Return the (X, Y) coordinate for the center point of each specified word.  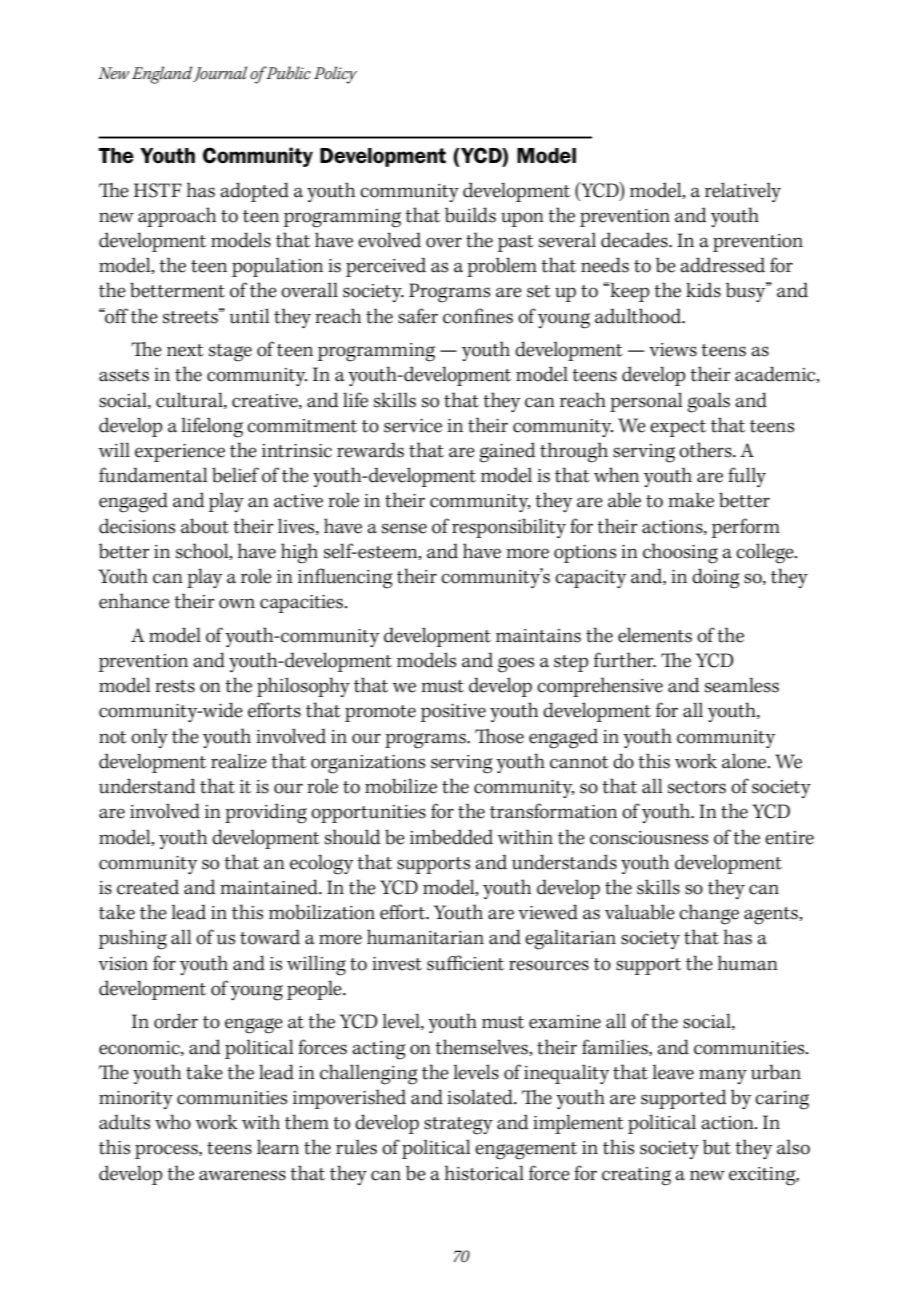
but (717, 1147)
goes (516, 665)
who (173, 1122)
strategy (458, 1126)
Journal (220, 74)
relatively (743, 192)
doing (715, 578)
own (237, 603)
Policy (335, 75)
